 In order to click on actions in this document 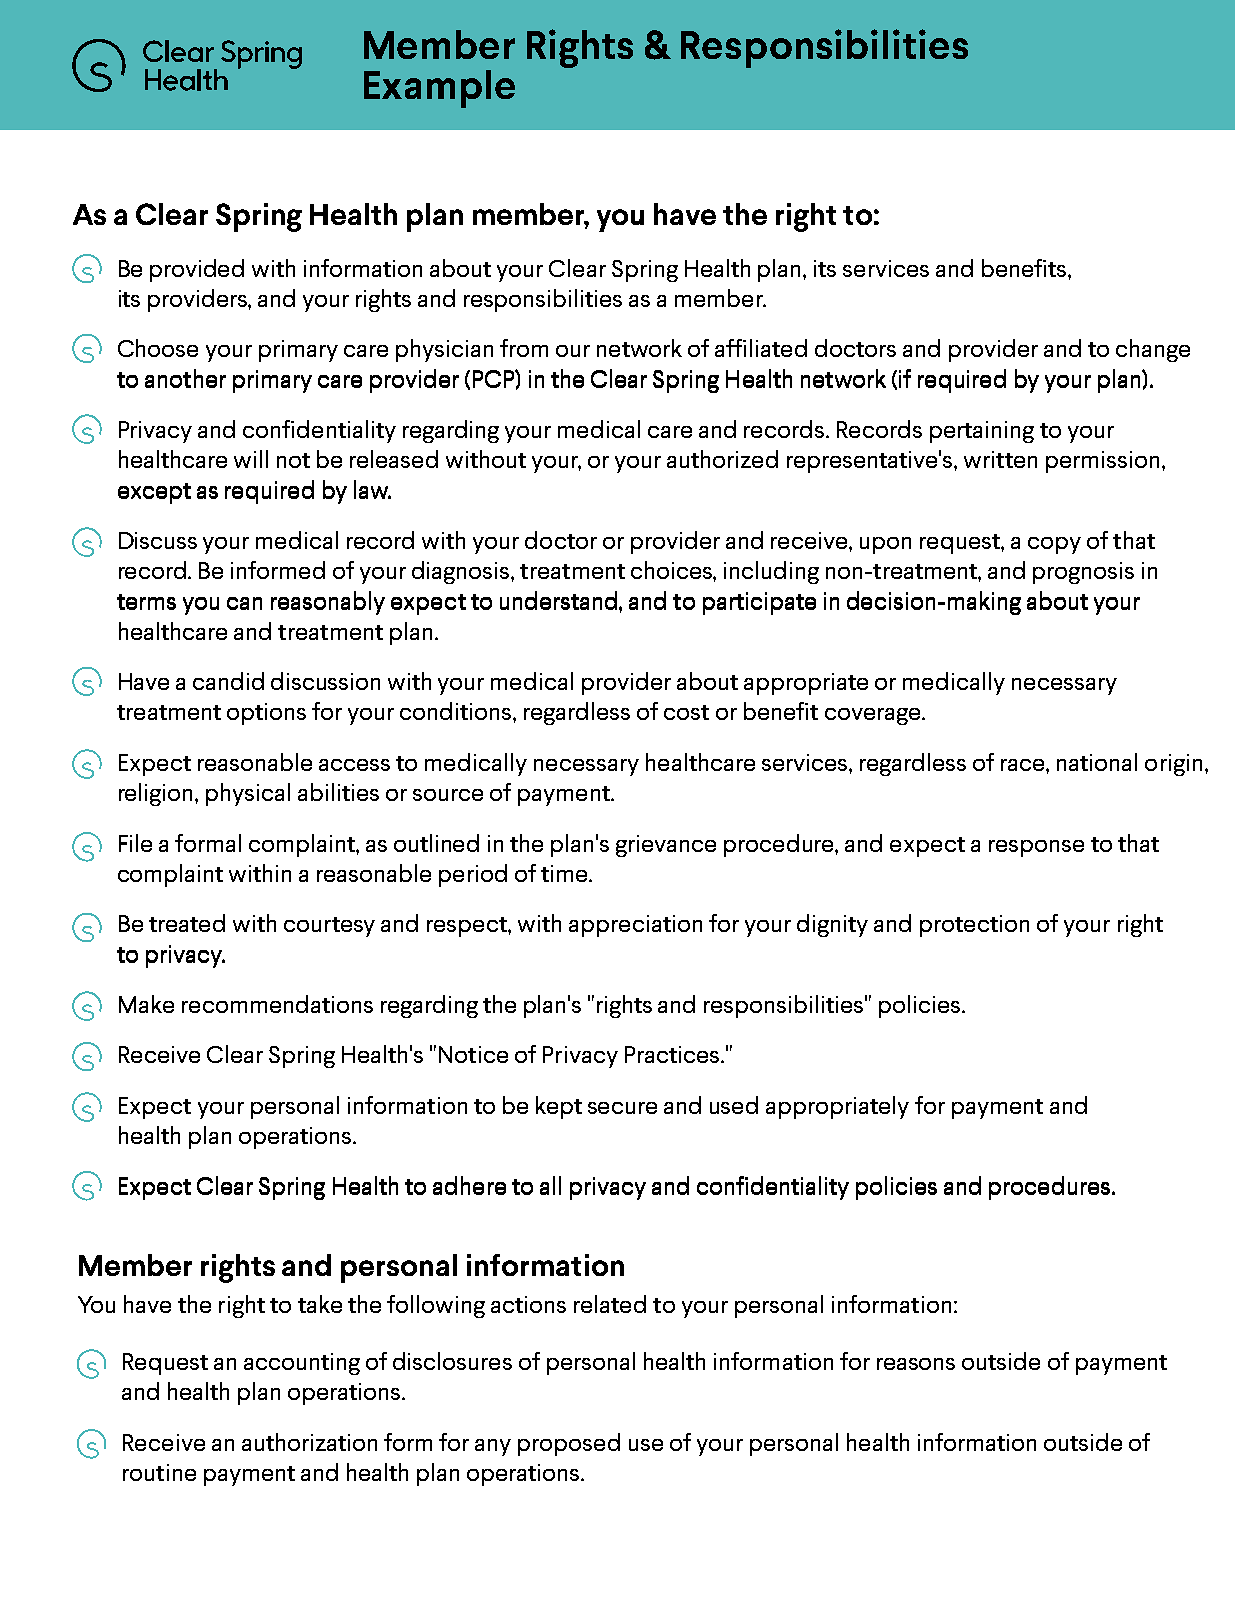, I will do `click(528, 1304)`.
